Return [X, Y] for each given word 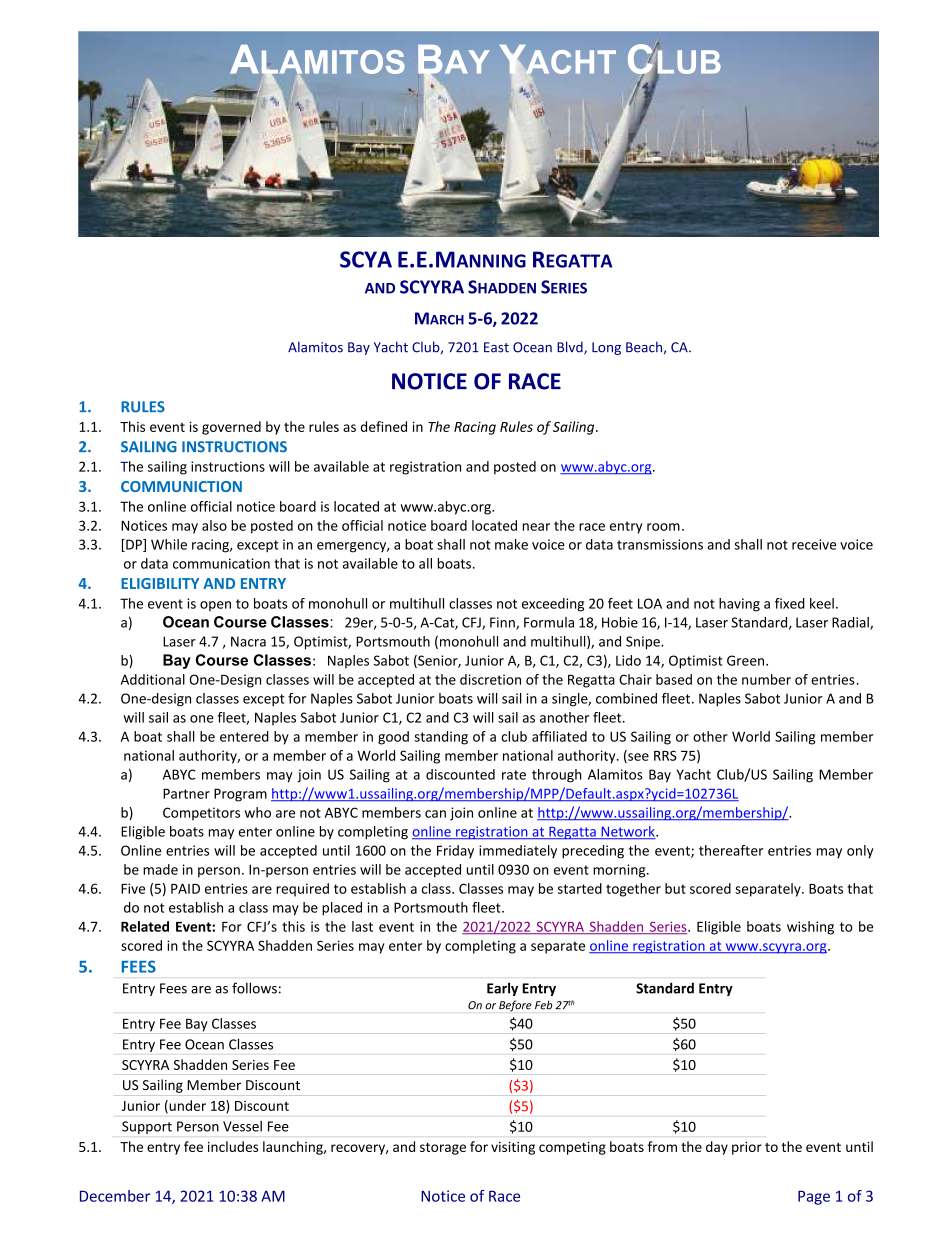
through [557, 776]
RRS [665, 755]
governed [231, 428]
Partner [186, 793]
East [496, 347]
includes [233, 1146]
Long [606, 348]
